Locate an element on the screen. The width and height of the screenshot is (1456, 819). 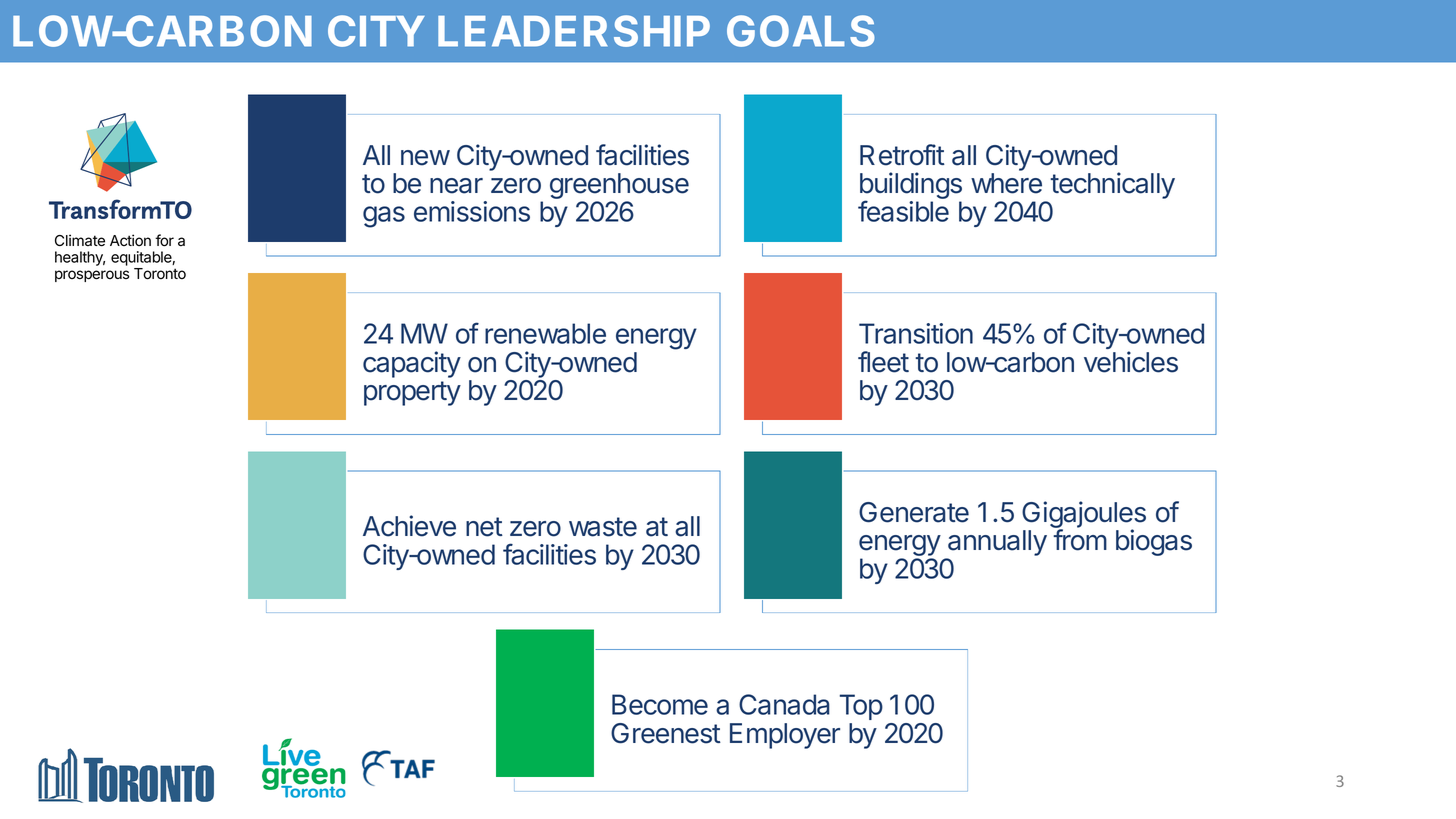
GOALS is located at coordinates (801, 31).
